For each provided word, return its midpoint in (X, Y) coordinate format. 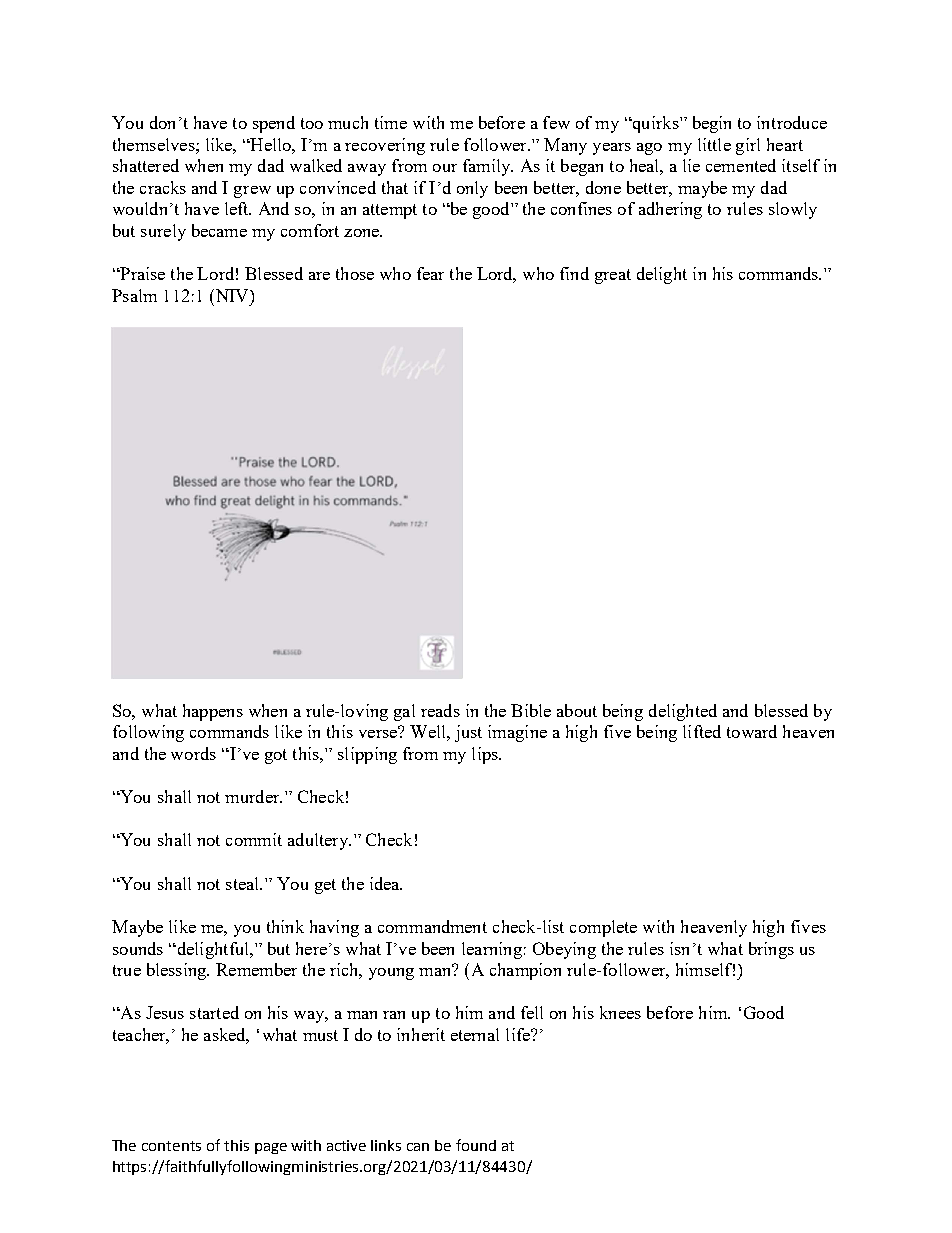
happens (213, 712)
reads (440, 710)
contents (171, 1146)
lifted (702, 731)
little (714, 144)
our (445, 168)
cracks (163, 187)
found (476, 1145)
